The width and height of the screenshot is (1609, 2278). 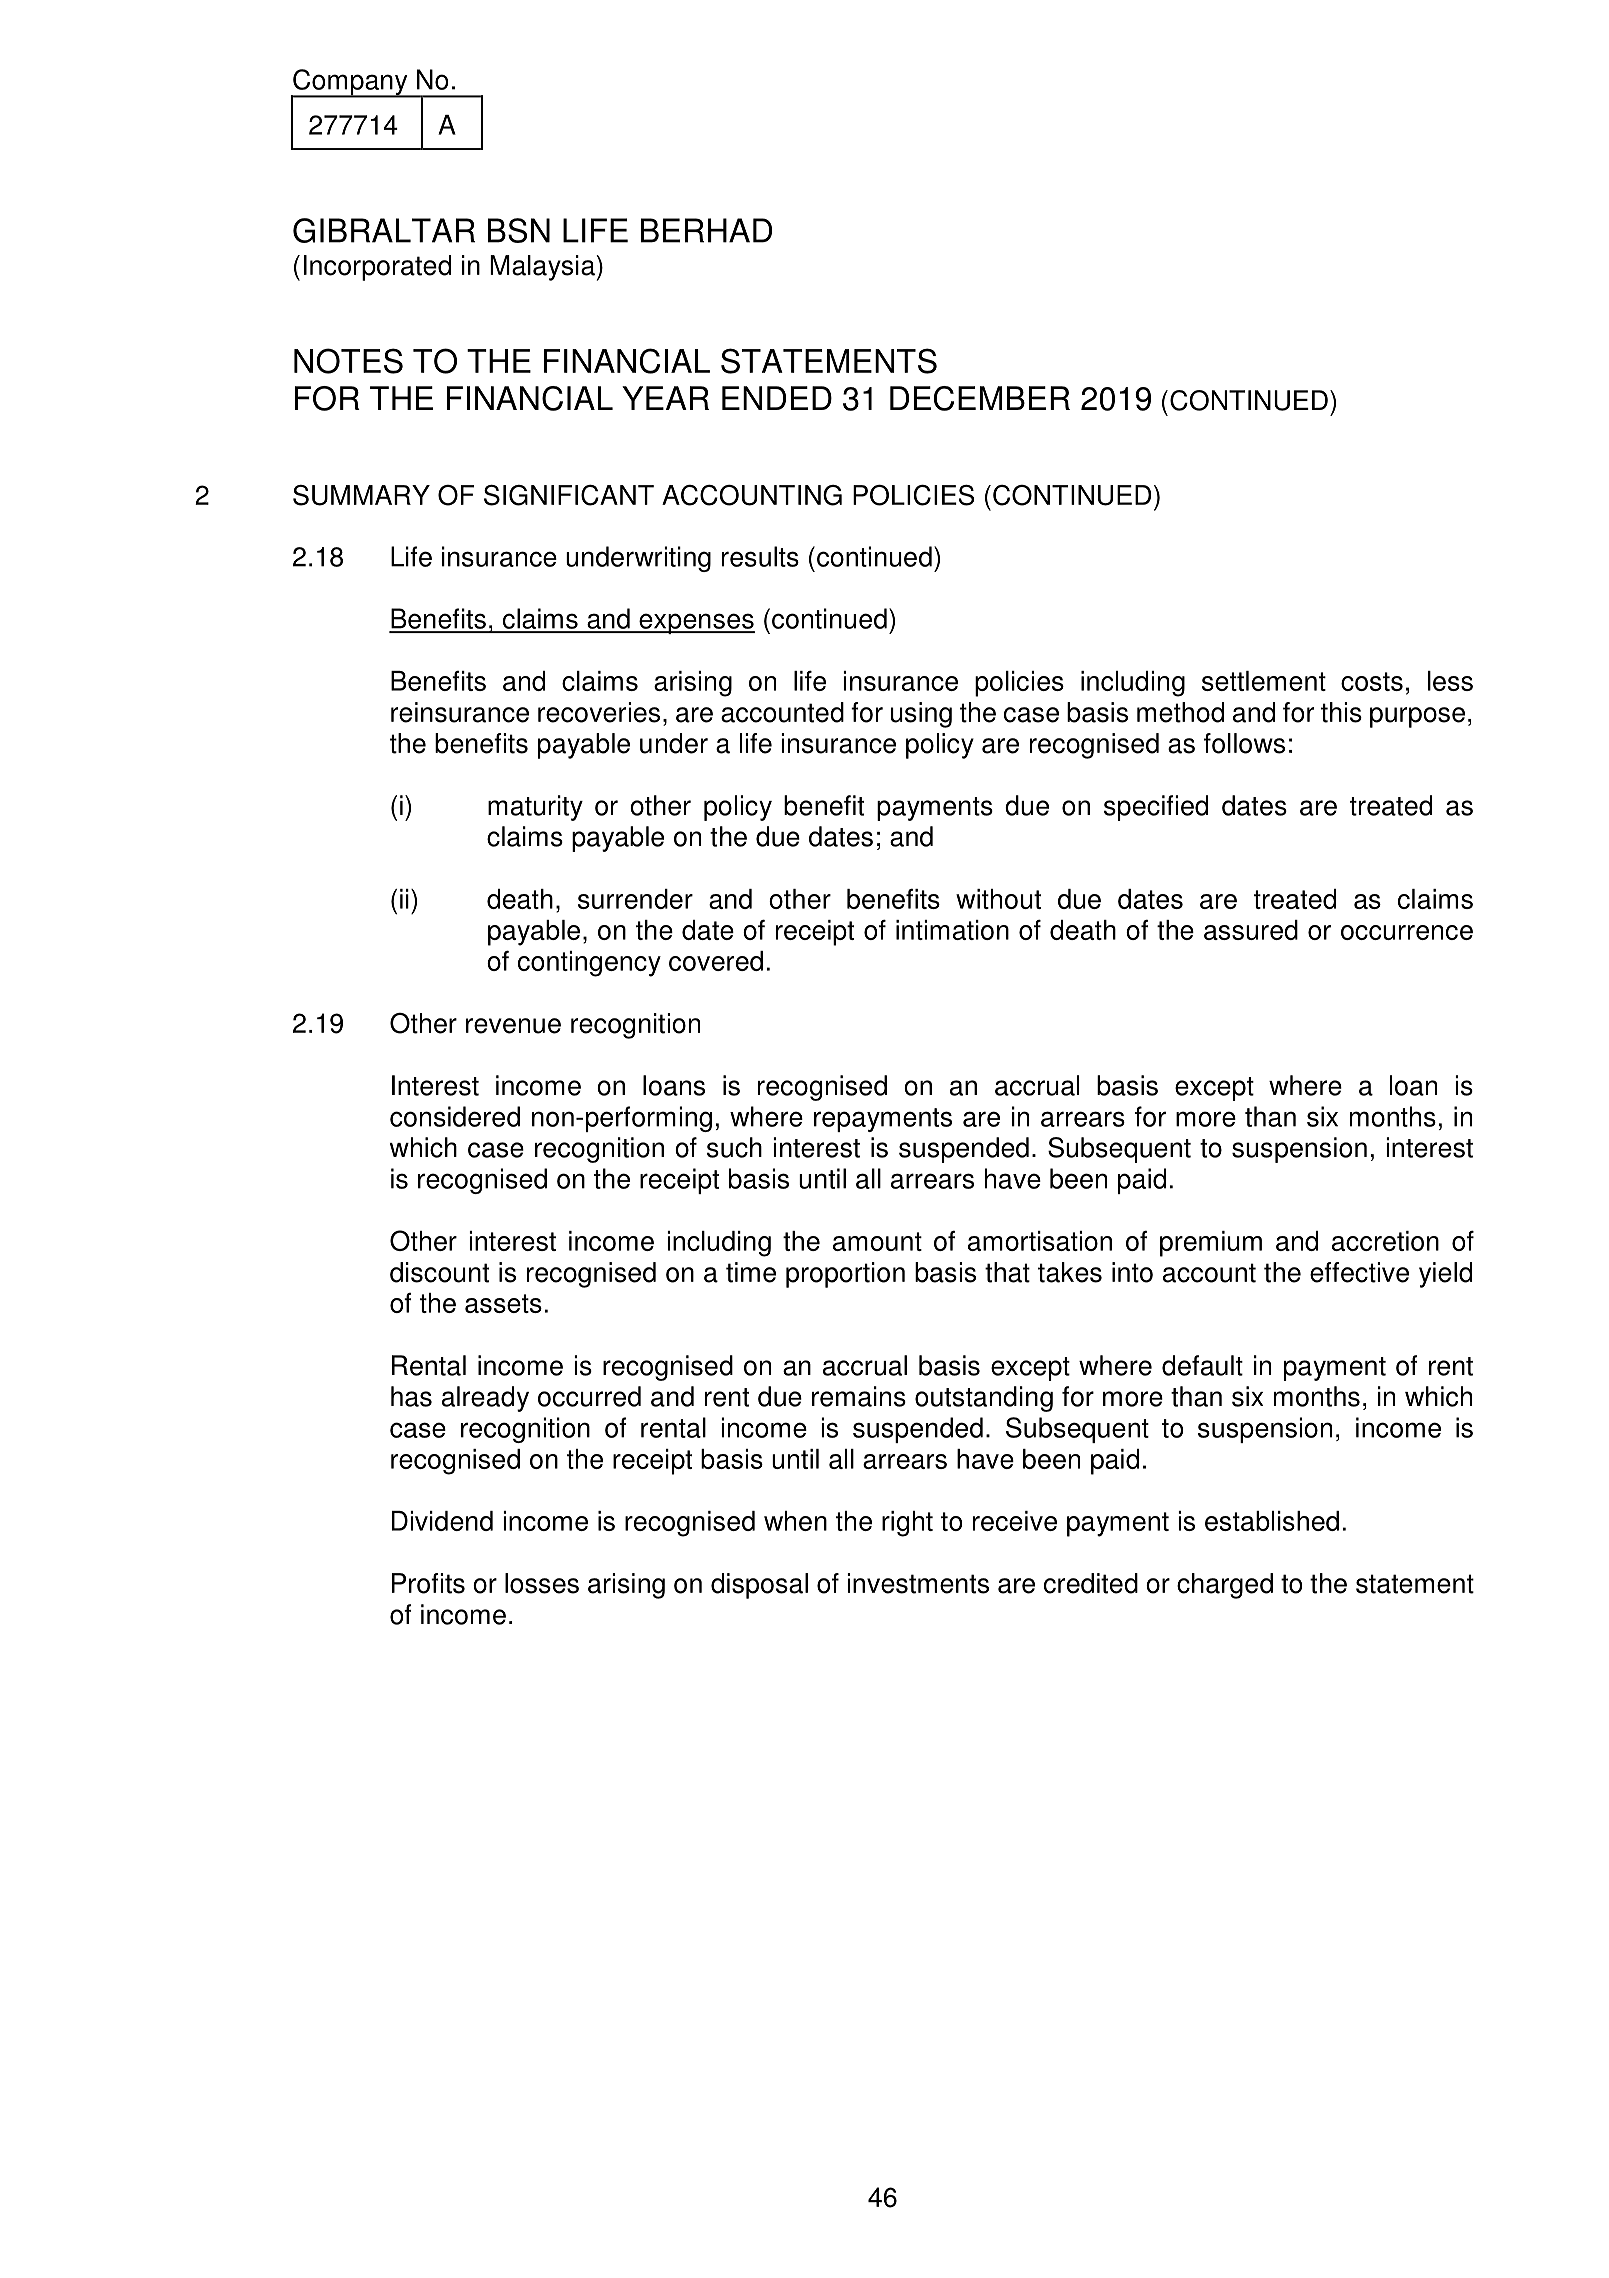 I want to click on follows, so click(x=1244, y=743).
